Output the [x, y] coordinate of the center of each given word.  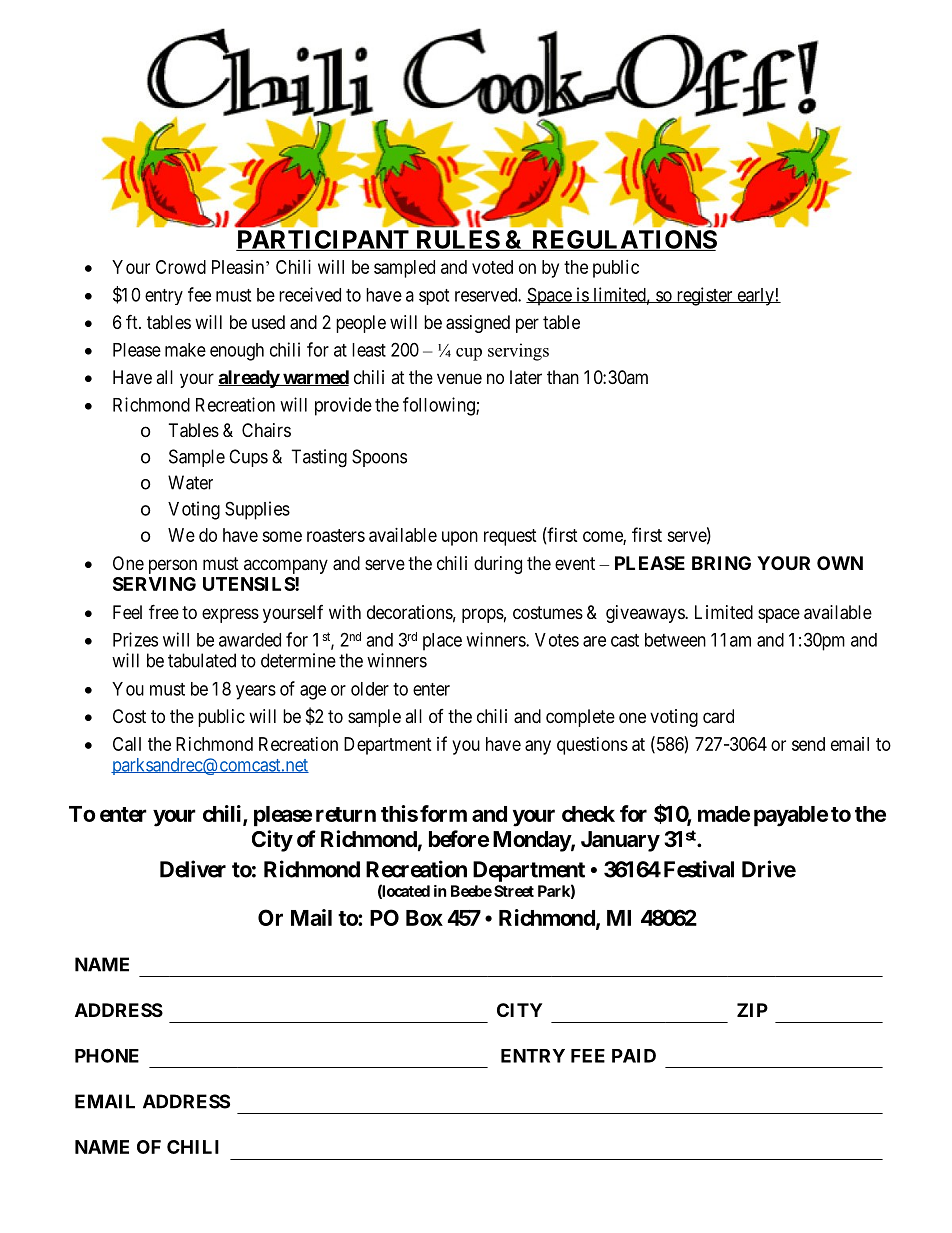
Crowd [181, 267]
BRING [721, 563]
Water [190, 482]
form [443, 813]
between [675, 640]
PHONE [107, 1055]
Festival [699, 869]
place [442, 642]
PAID [634, 1056]
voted [492, 267]
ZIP [752, 1010]
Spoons [379, 458]
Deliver [193, 869]
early [755, 297]
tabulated [202, 660]
